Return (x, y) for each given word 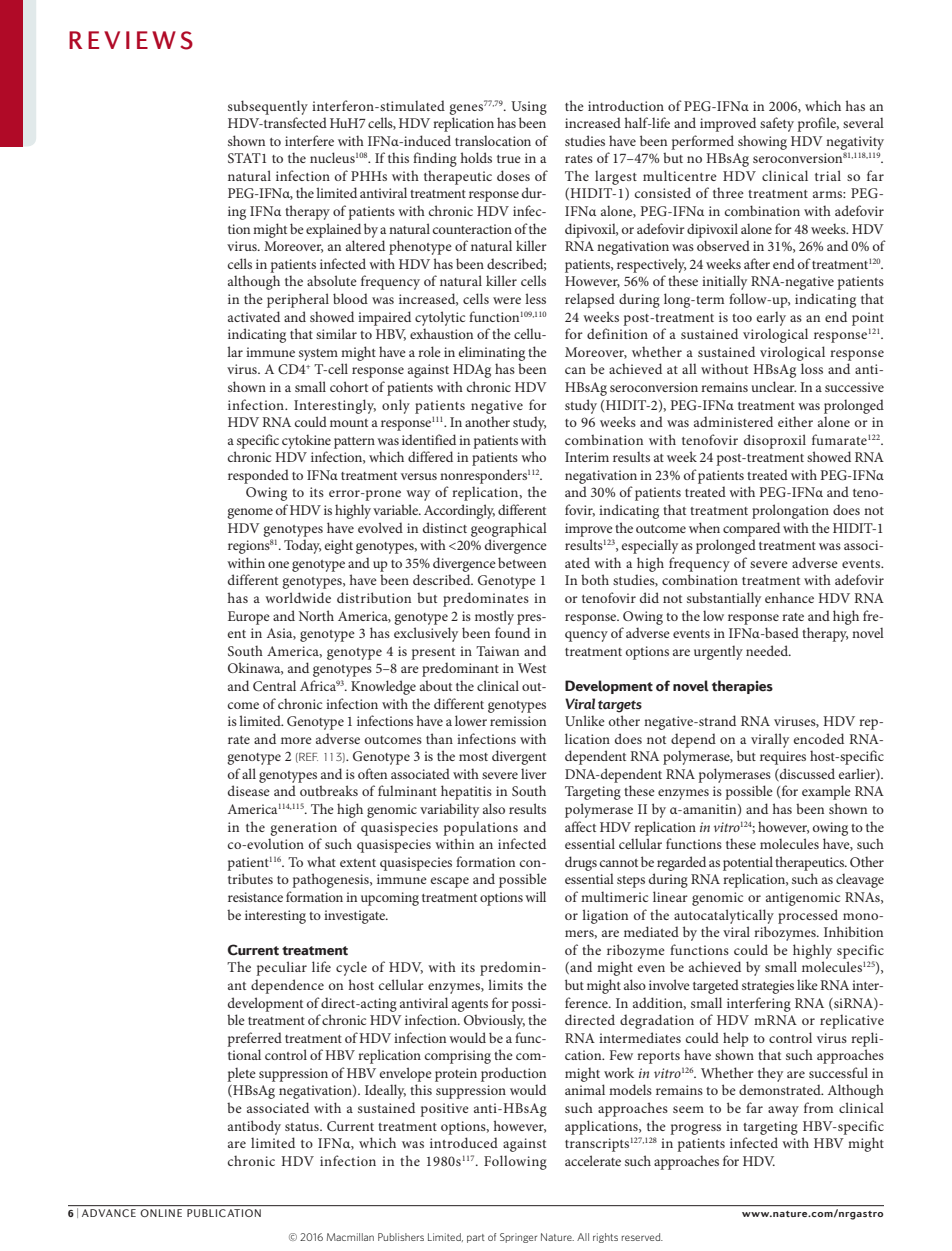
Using (529, 108)
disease (249, 790)
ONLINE (161, 1213)
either (795, 421)
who (533, 456)
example (826, 792)
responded (258, 476)
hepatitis (466, 792)
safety (777, 124)
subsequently (268, 107)
